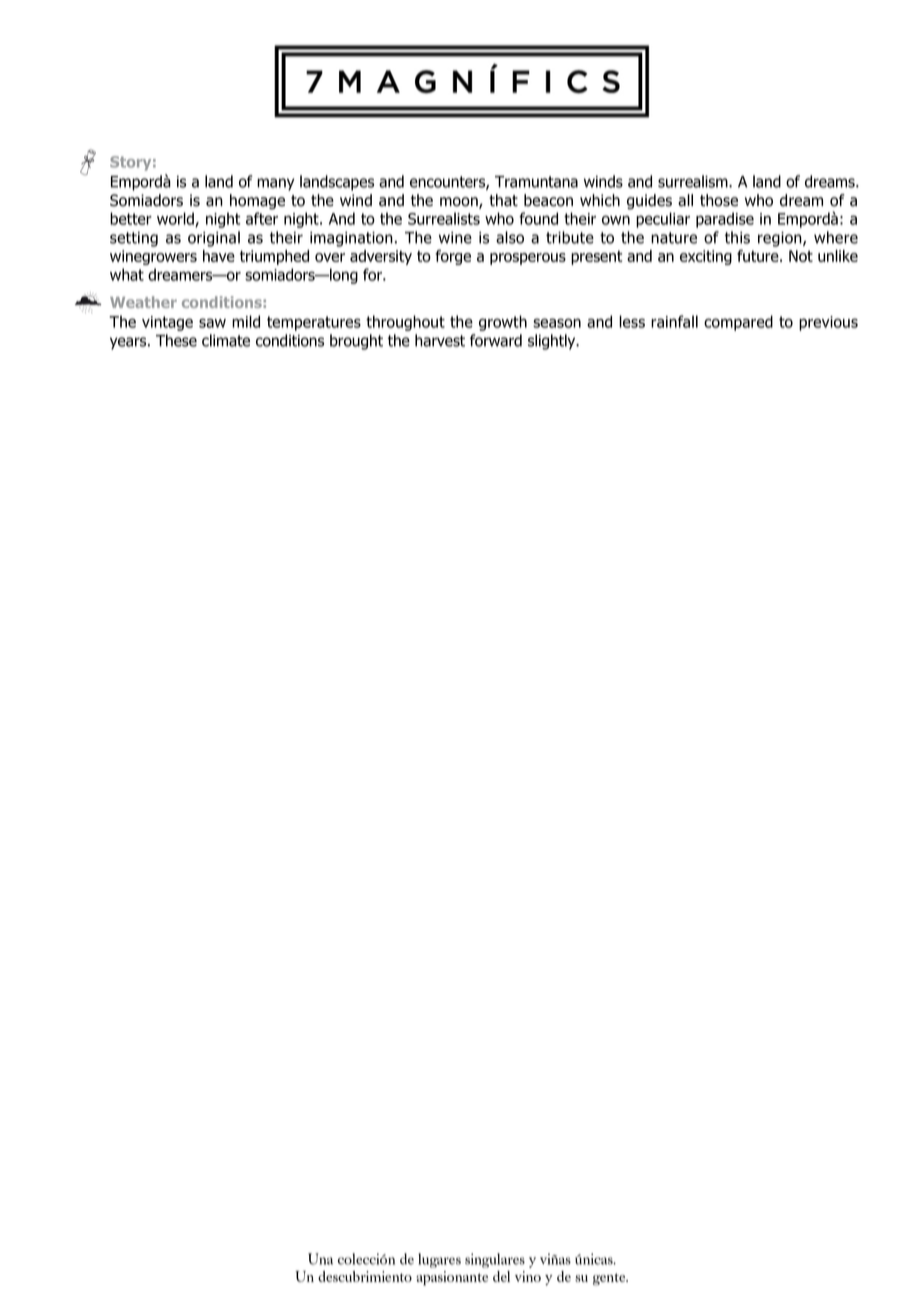 Image resolution: width=924 pixels, height=1308 pixels. I want to click on what, so click(127, 274).
